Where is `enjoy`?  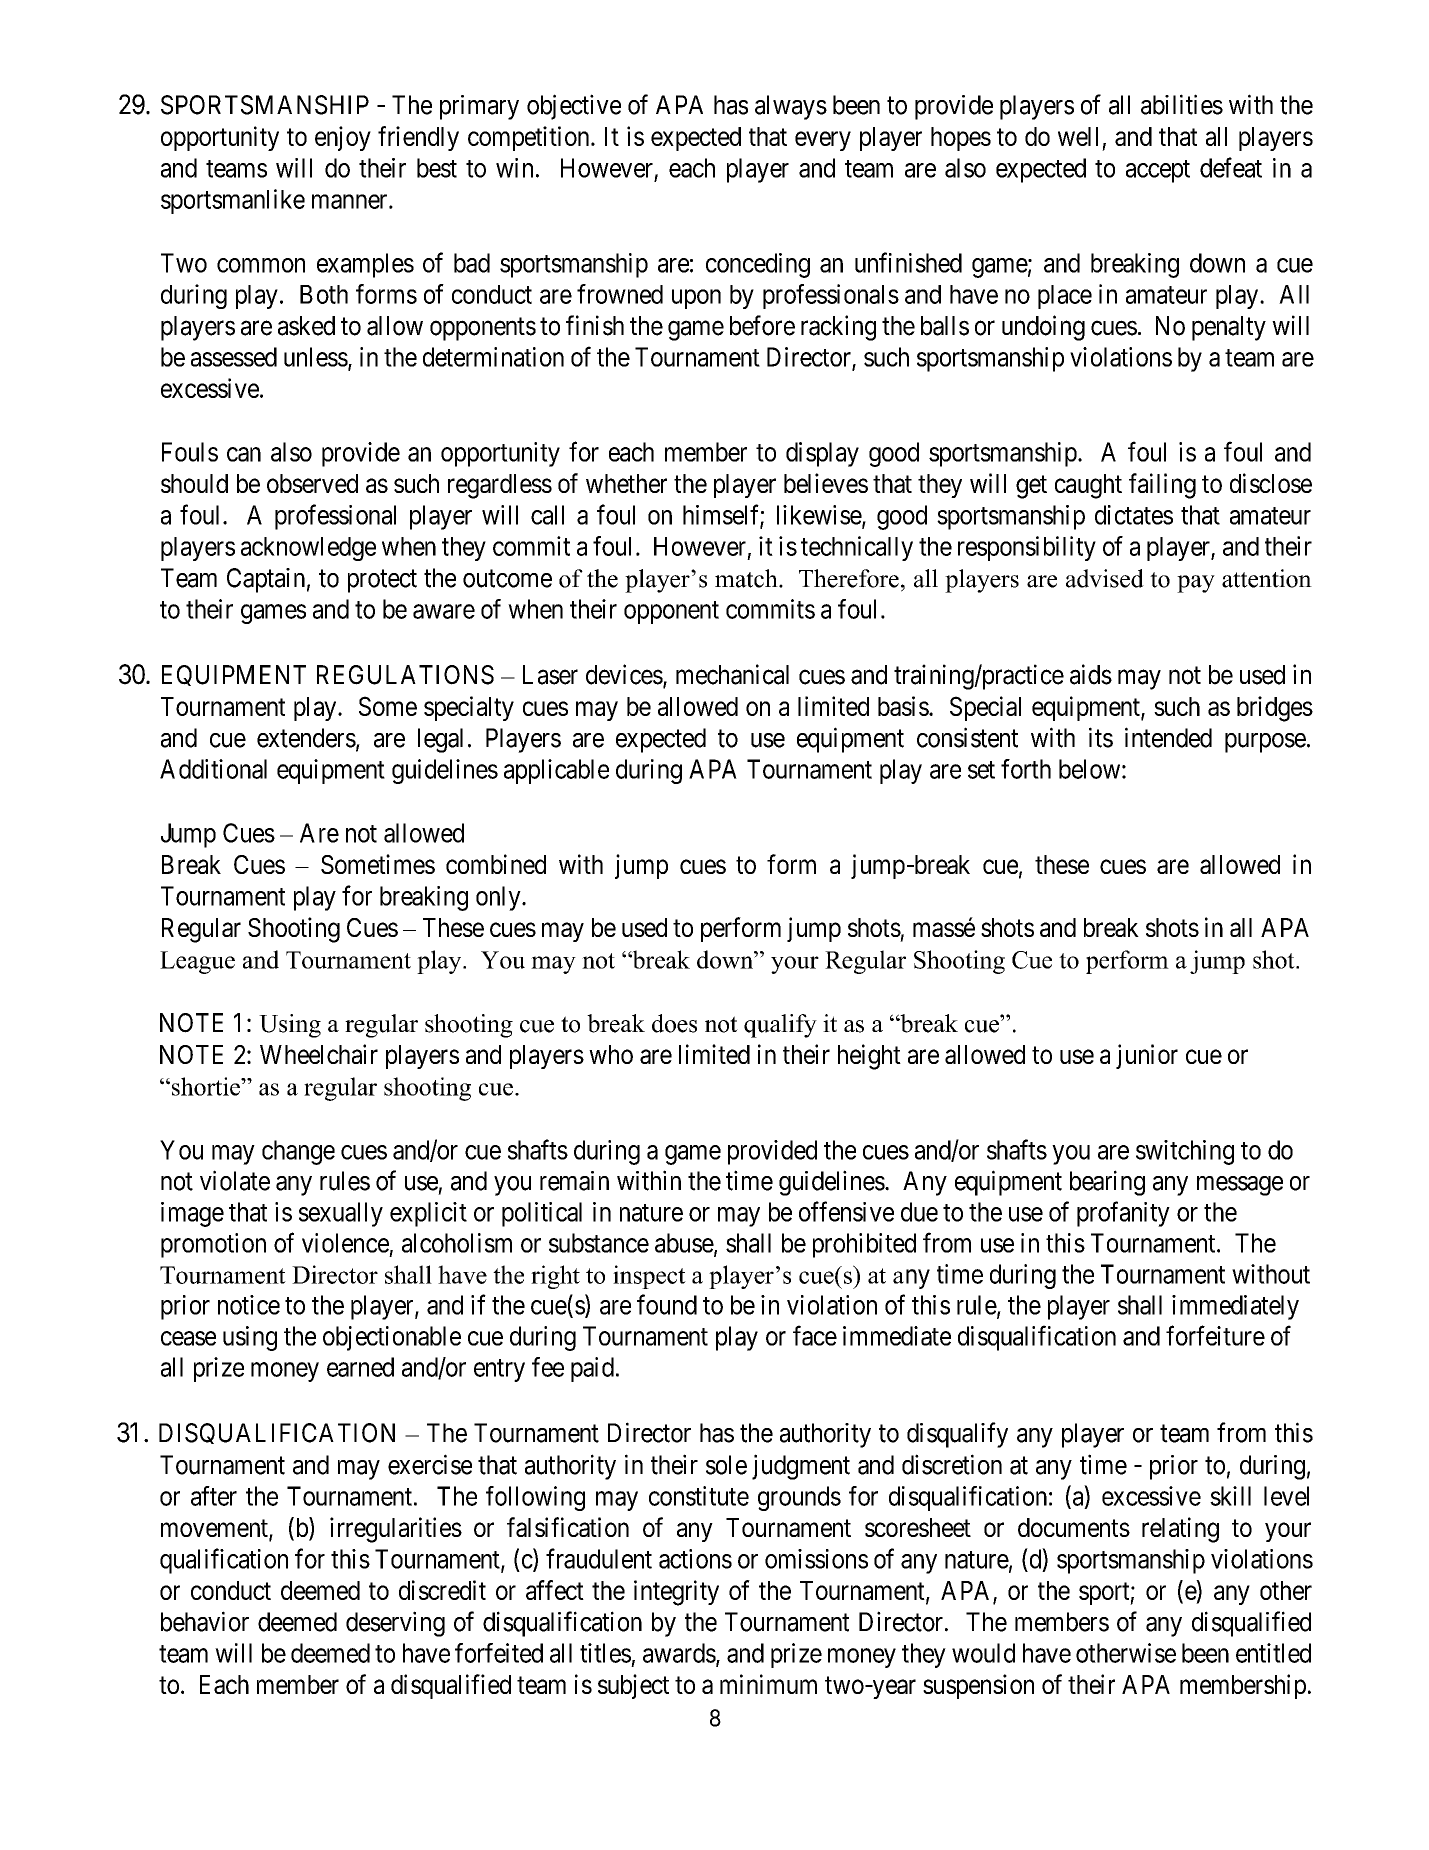
enjoy is located at coordinates (343, 138).
